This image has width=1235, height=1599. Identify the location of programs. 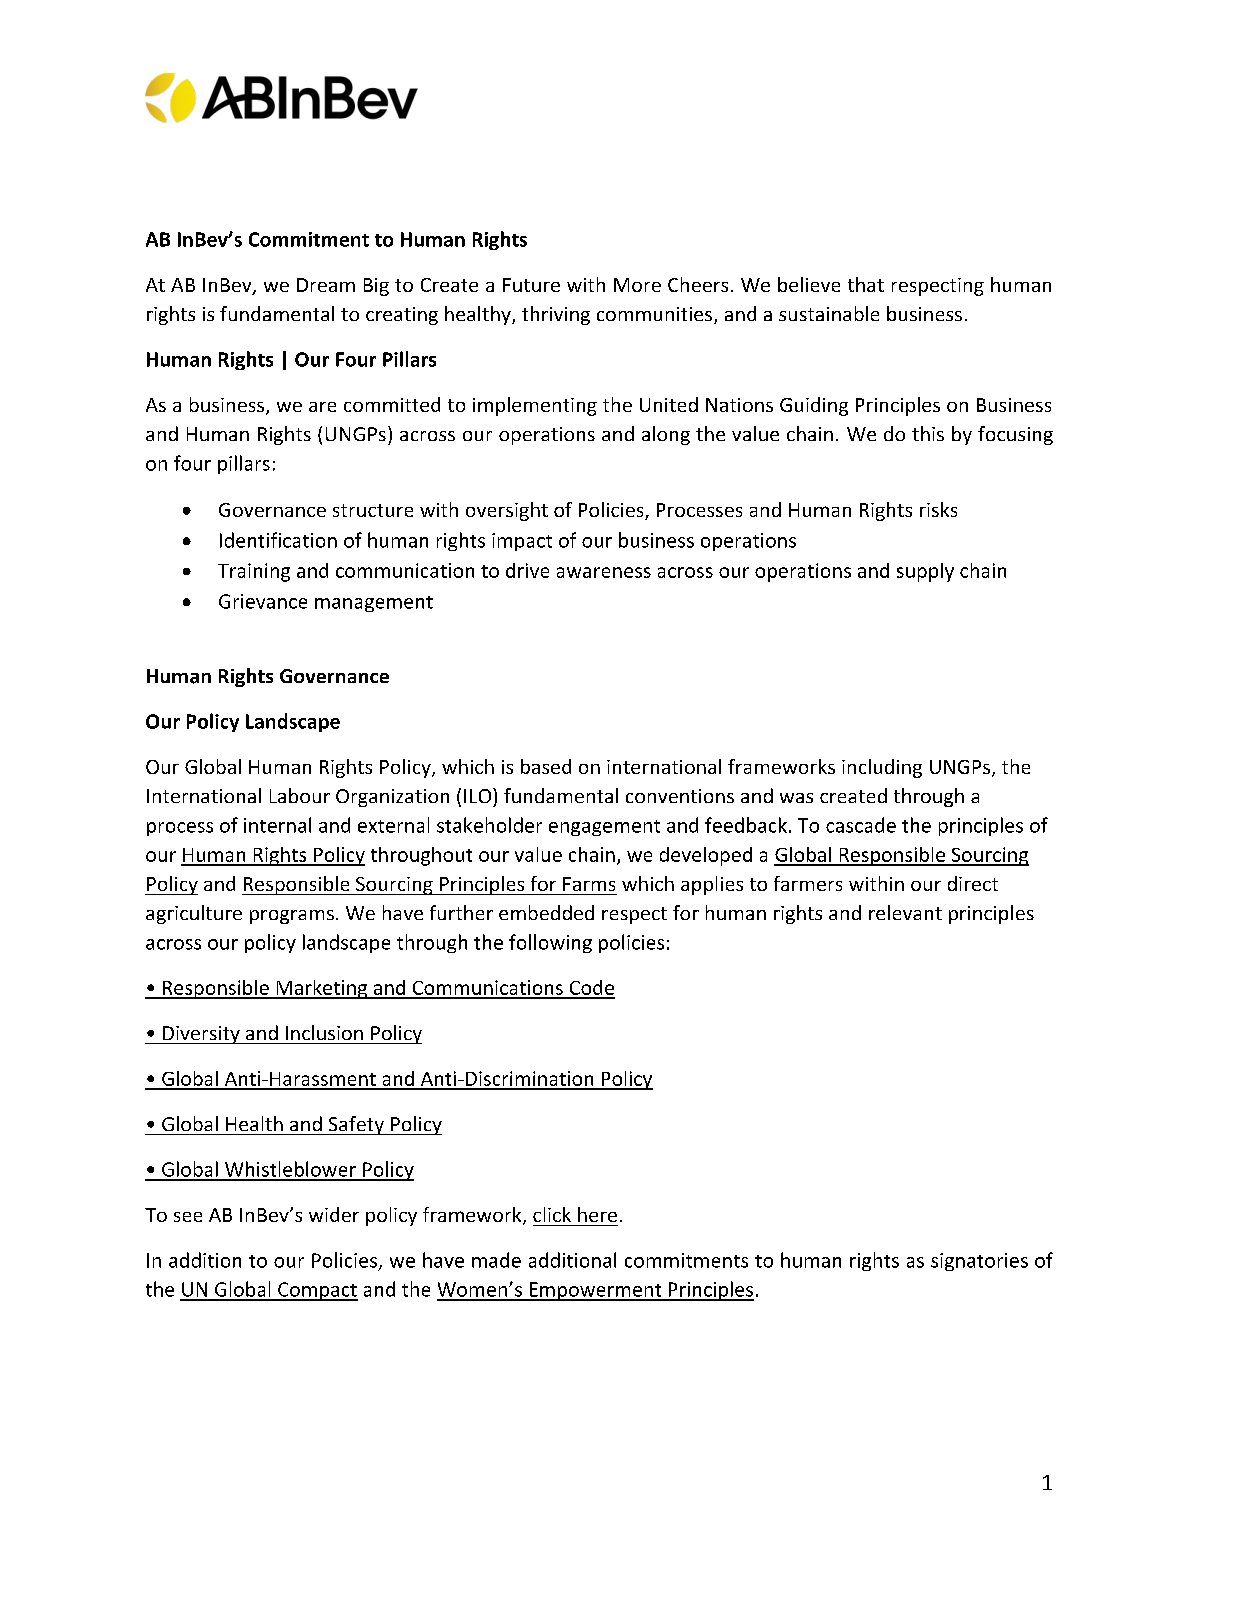
(292, 917).
